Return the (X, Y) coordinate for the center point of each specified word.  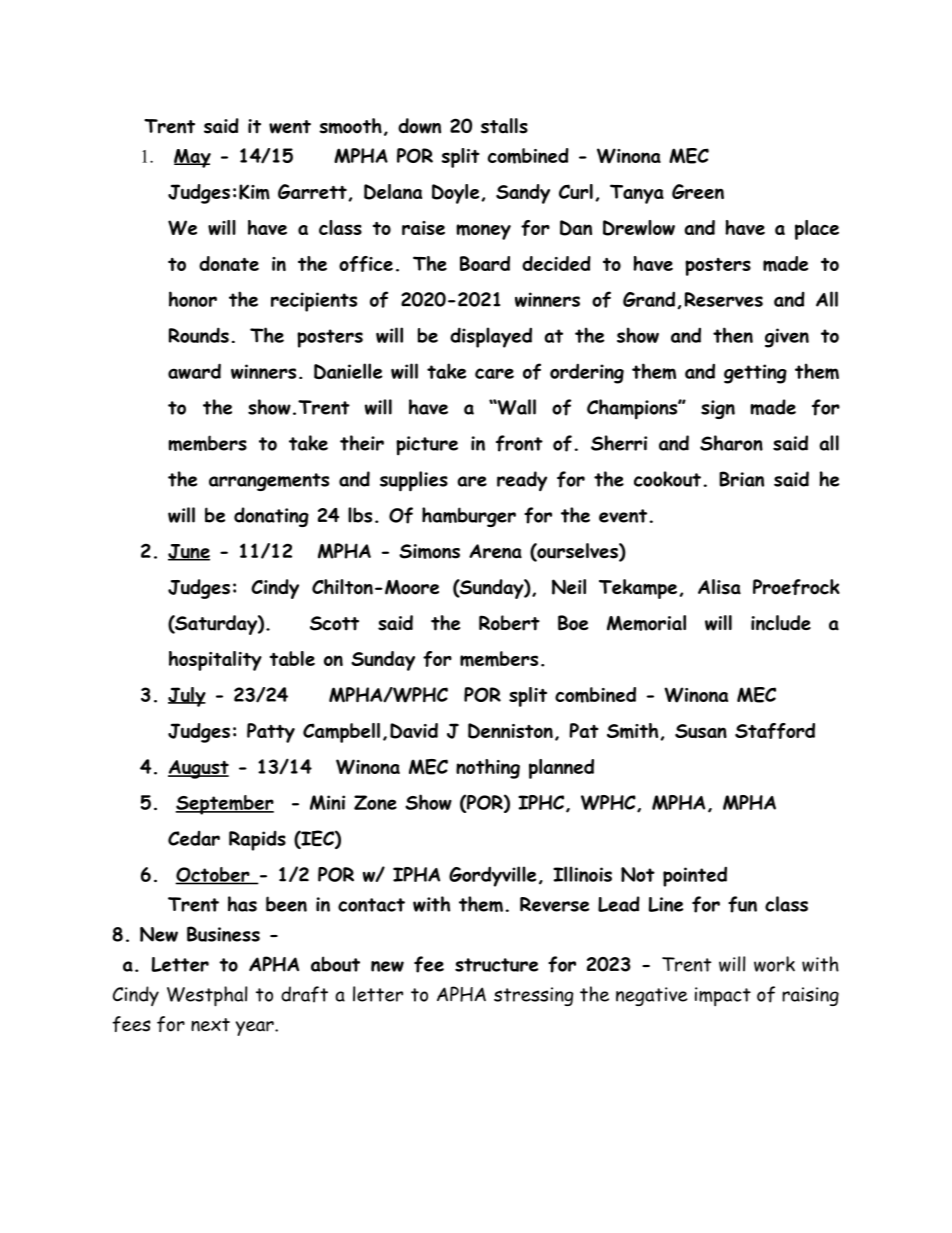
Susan (701, 731)
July (187, 697)
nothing (488, 769)
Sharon (731, 443)
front (519, 443)
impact (723, 996)
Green (698, 191)
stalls (504, 126)
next (210, 1025)
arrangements (269, 482)
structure (496, 965)
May (192, 158)
